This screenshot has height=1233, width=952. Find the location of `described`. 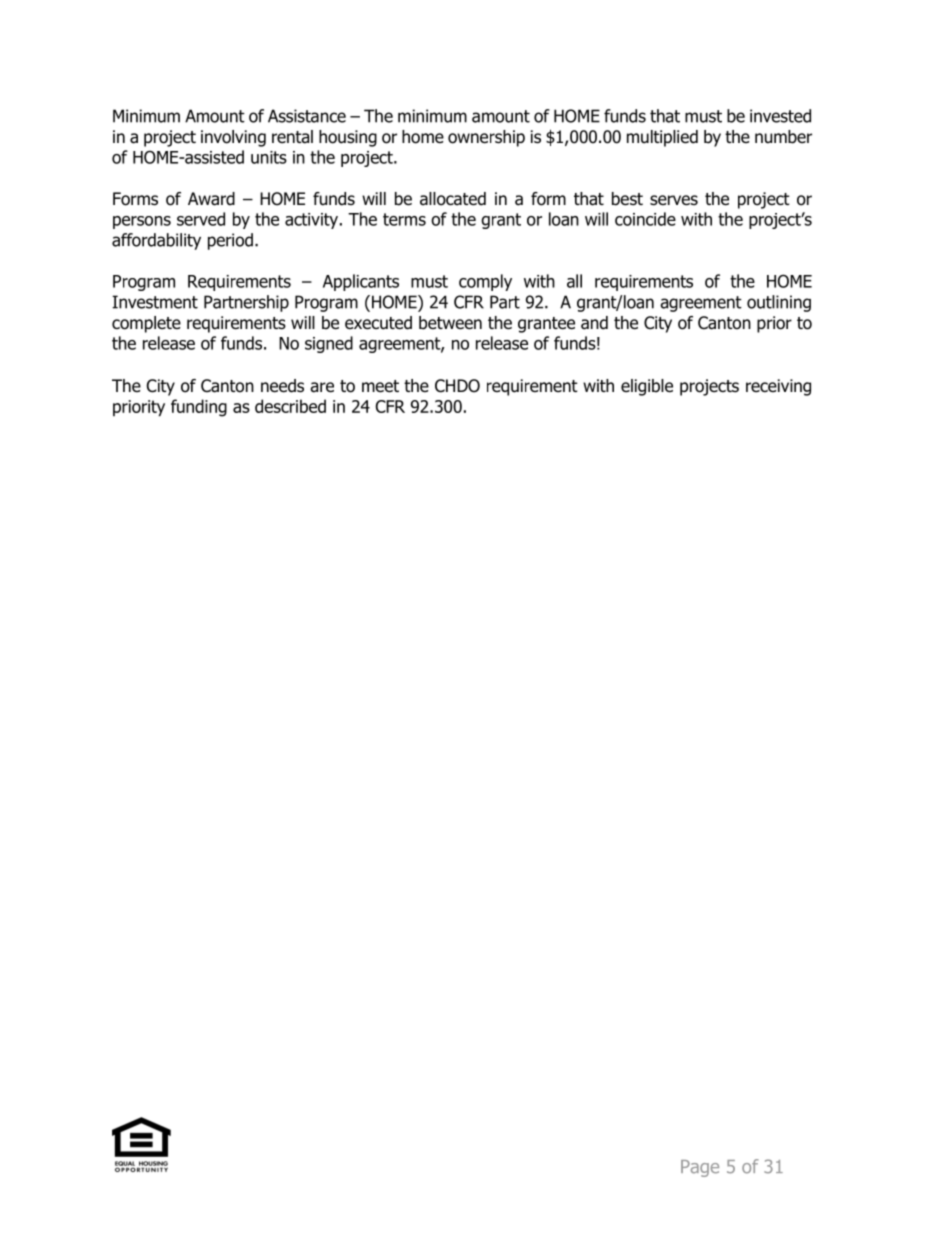

described is located at coordinates (290, 406).
